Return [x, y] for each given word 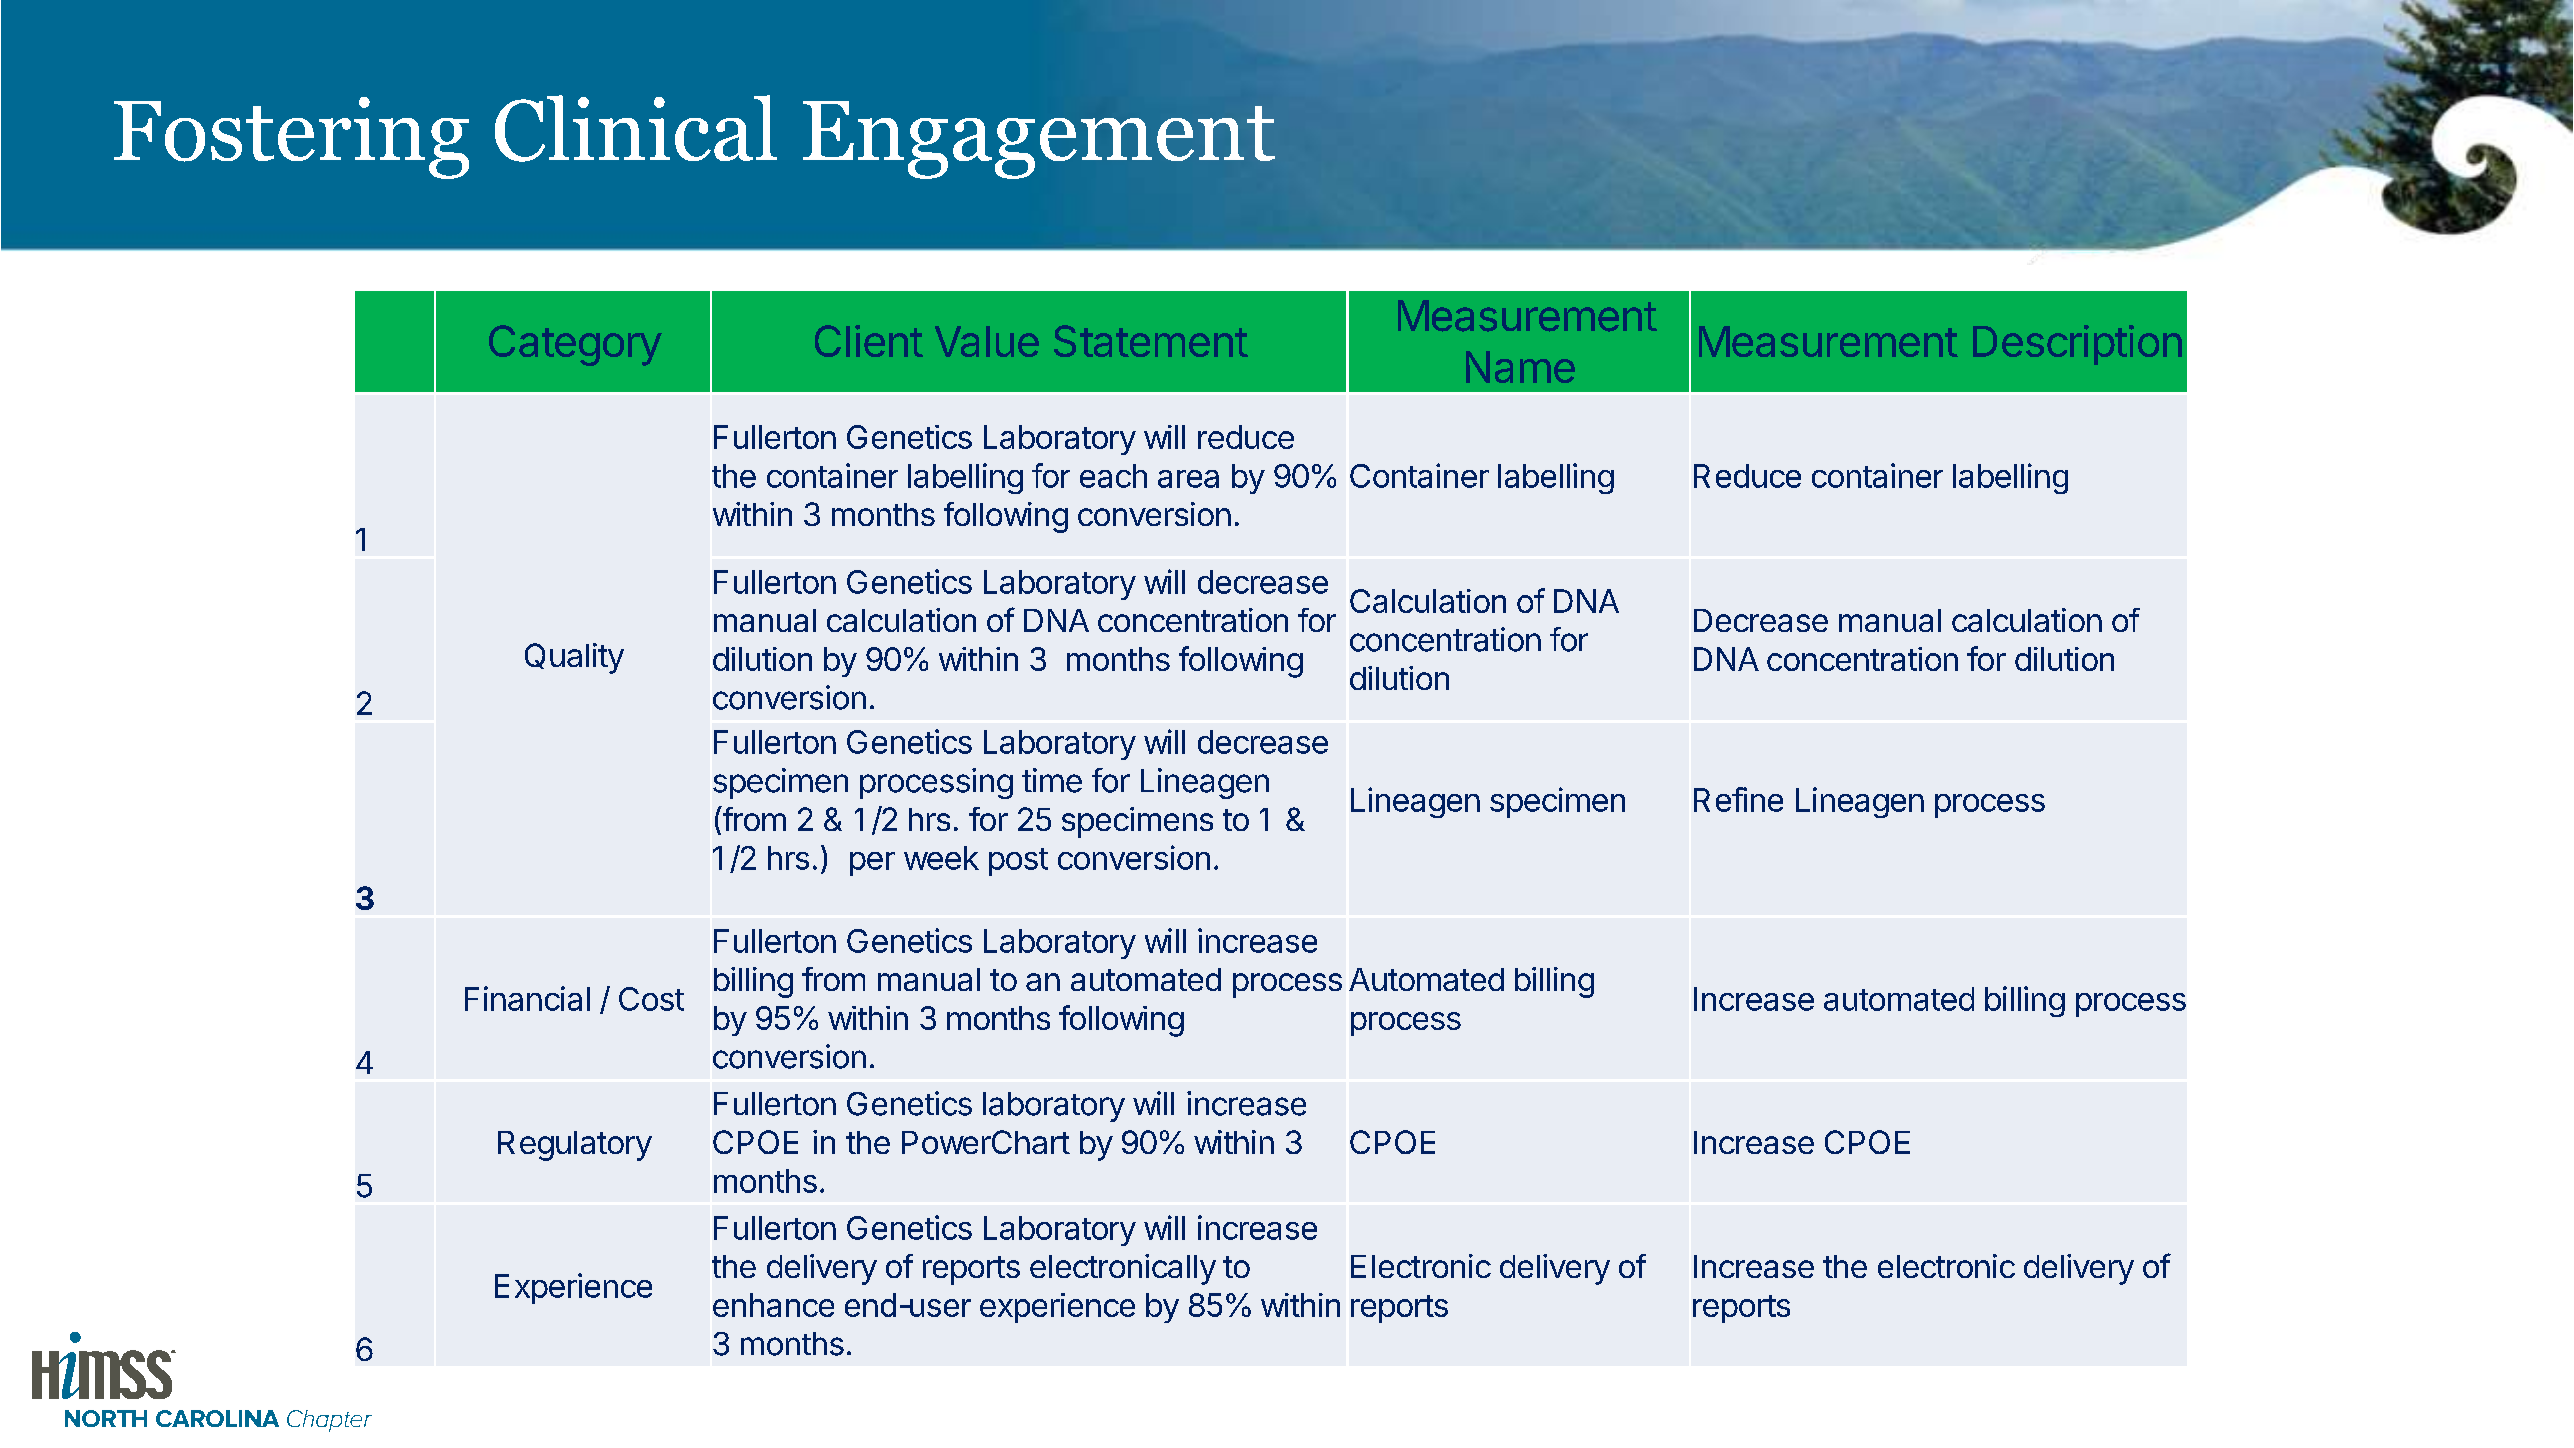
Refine [1738, 799]
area [1188, 479]
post [1018, 862]
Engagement [1039, 140]
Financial [527, 998]
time [1052, 780]
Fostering [291, 138]
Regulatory [575, 1146]
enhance [773, 1305]
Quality [574, 658]
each [1113, 476]
